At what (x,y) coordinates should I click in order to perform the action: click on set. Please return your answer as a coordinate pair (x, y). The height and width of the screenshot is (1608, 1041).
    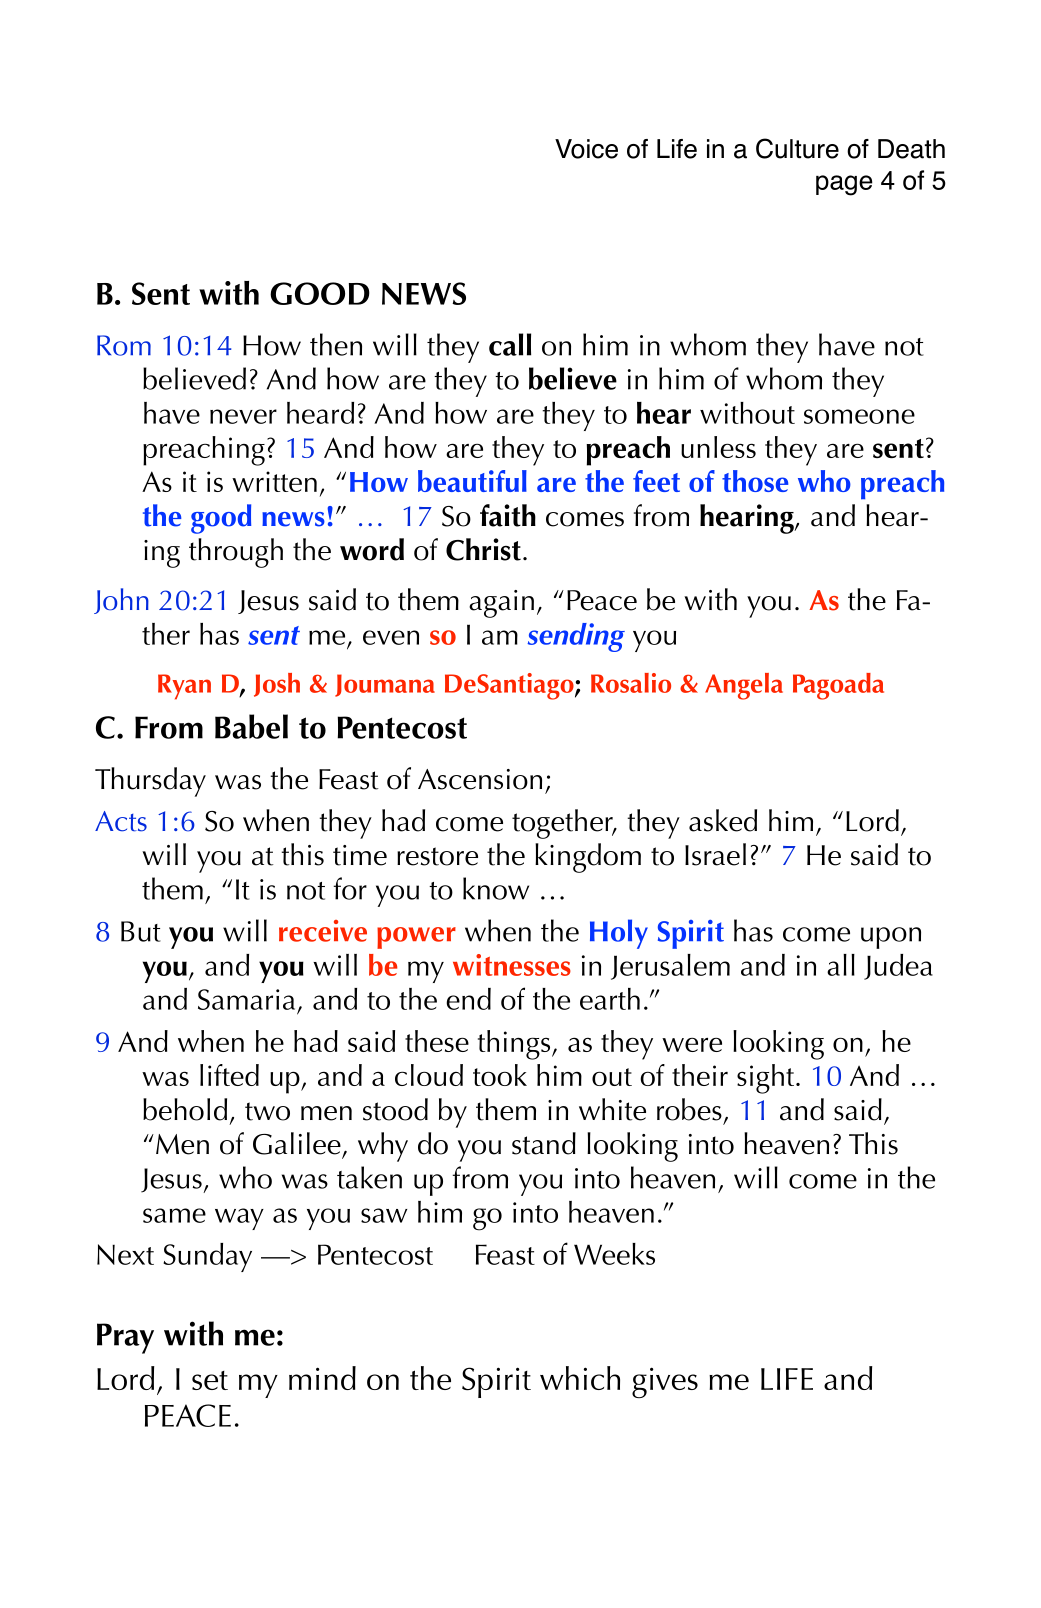
    Looking at the image, I should click on (210, 1380).
